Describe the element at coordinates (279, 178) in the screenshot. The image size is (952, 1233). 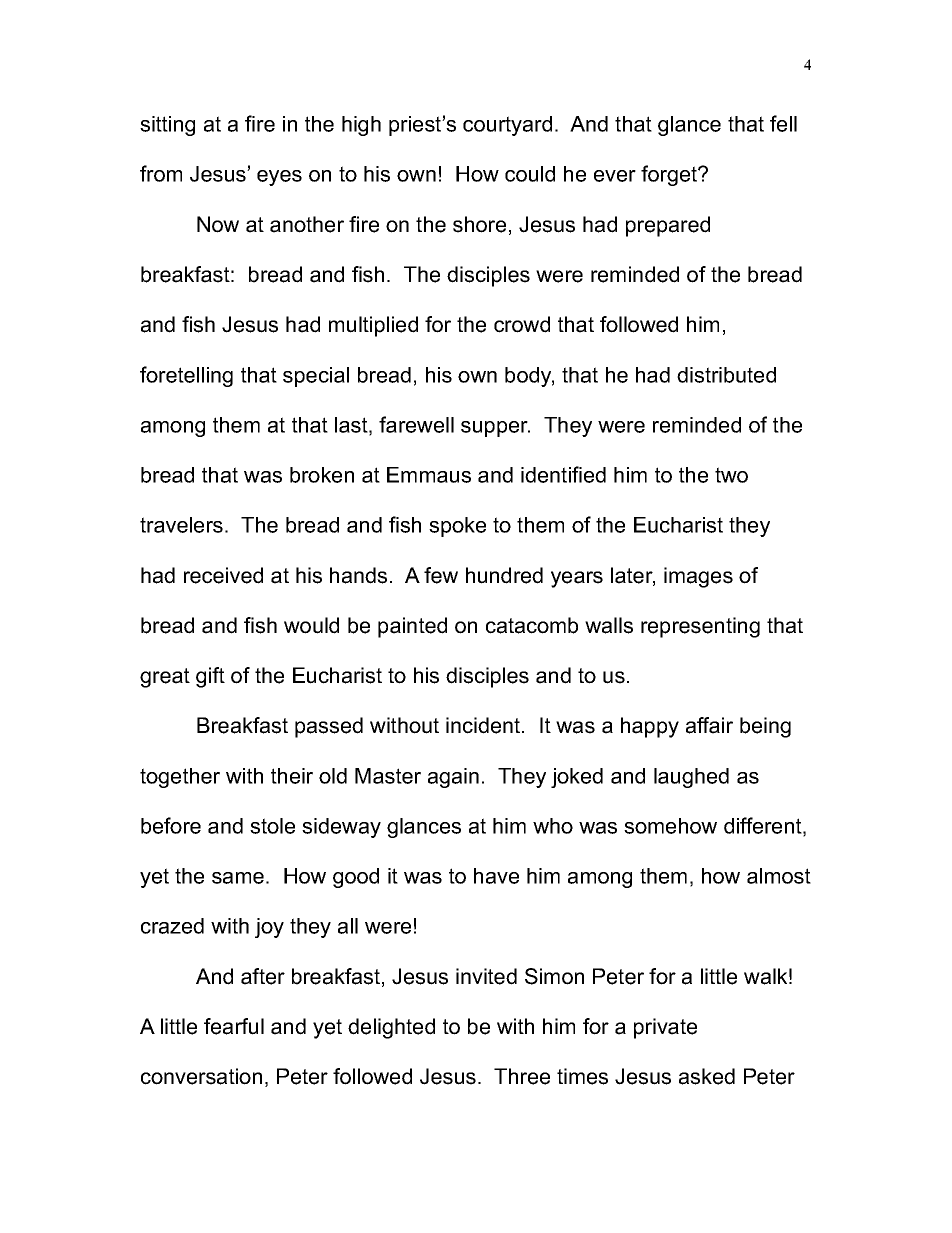
I see `eyes` at that location.
